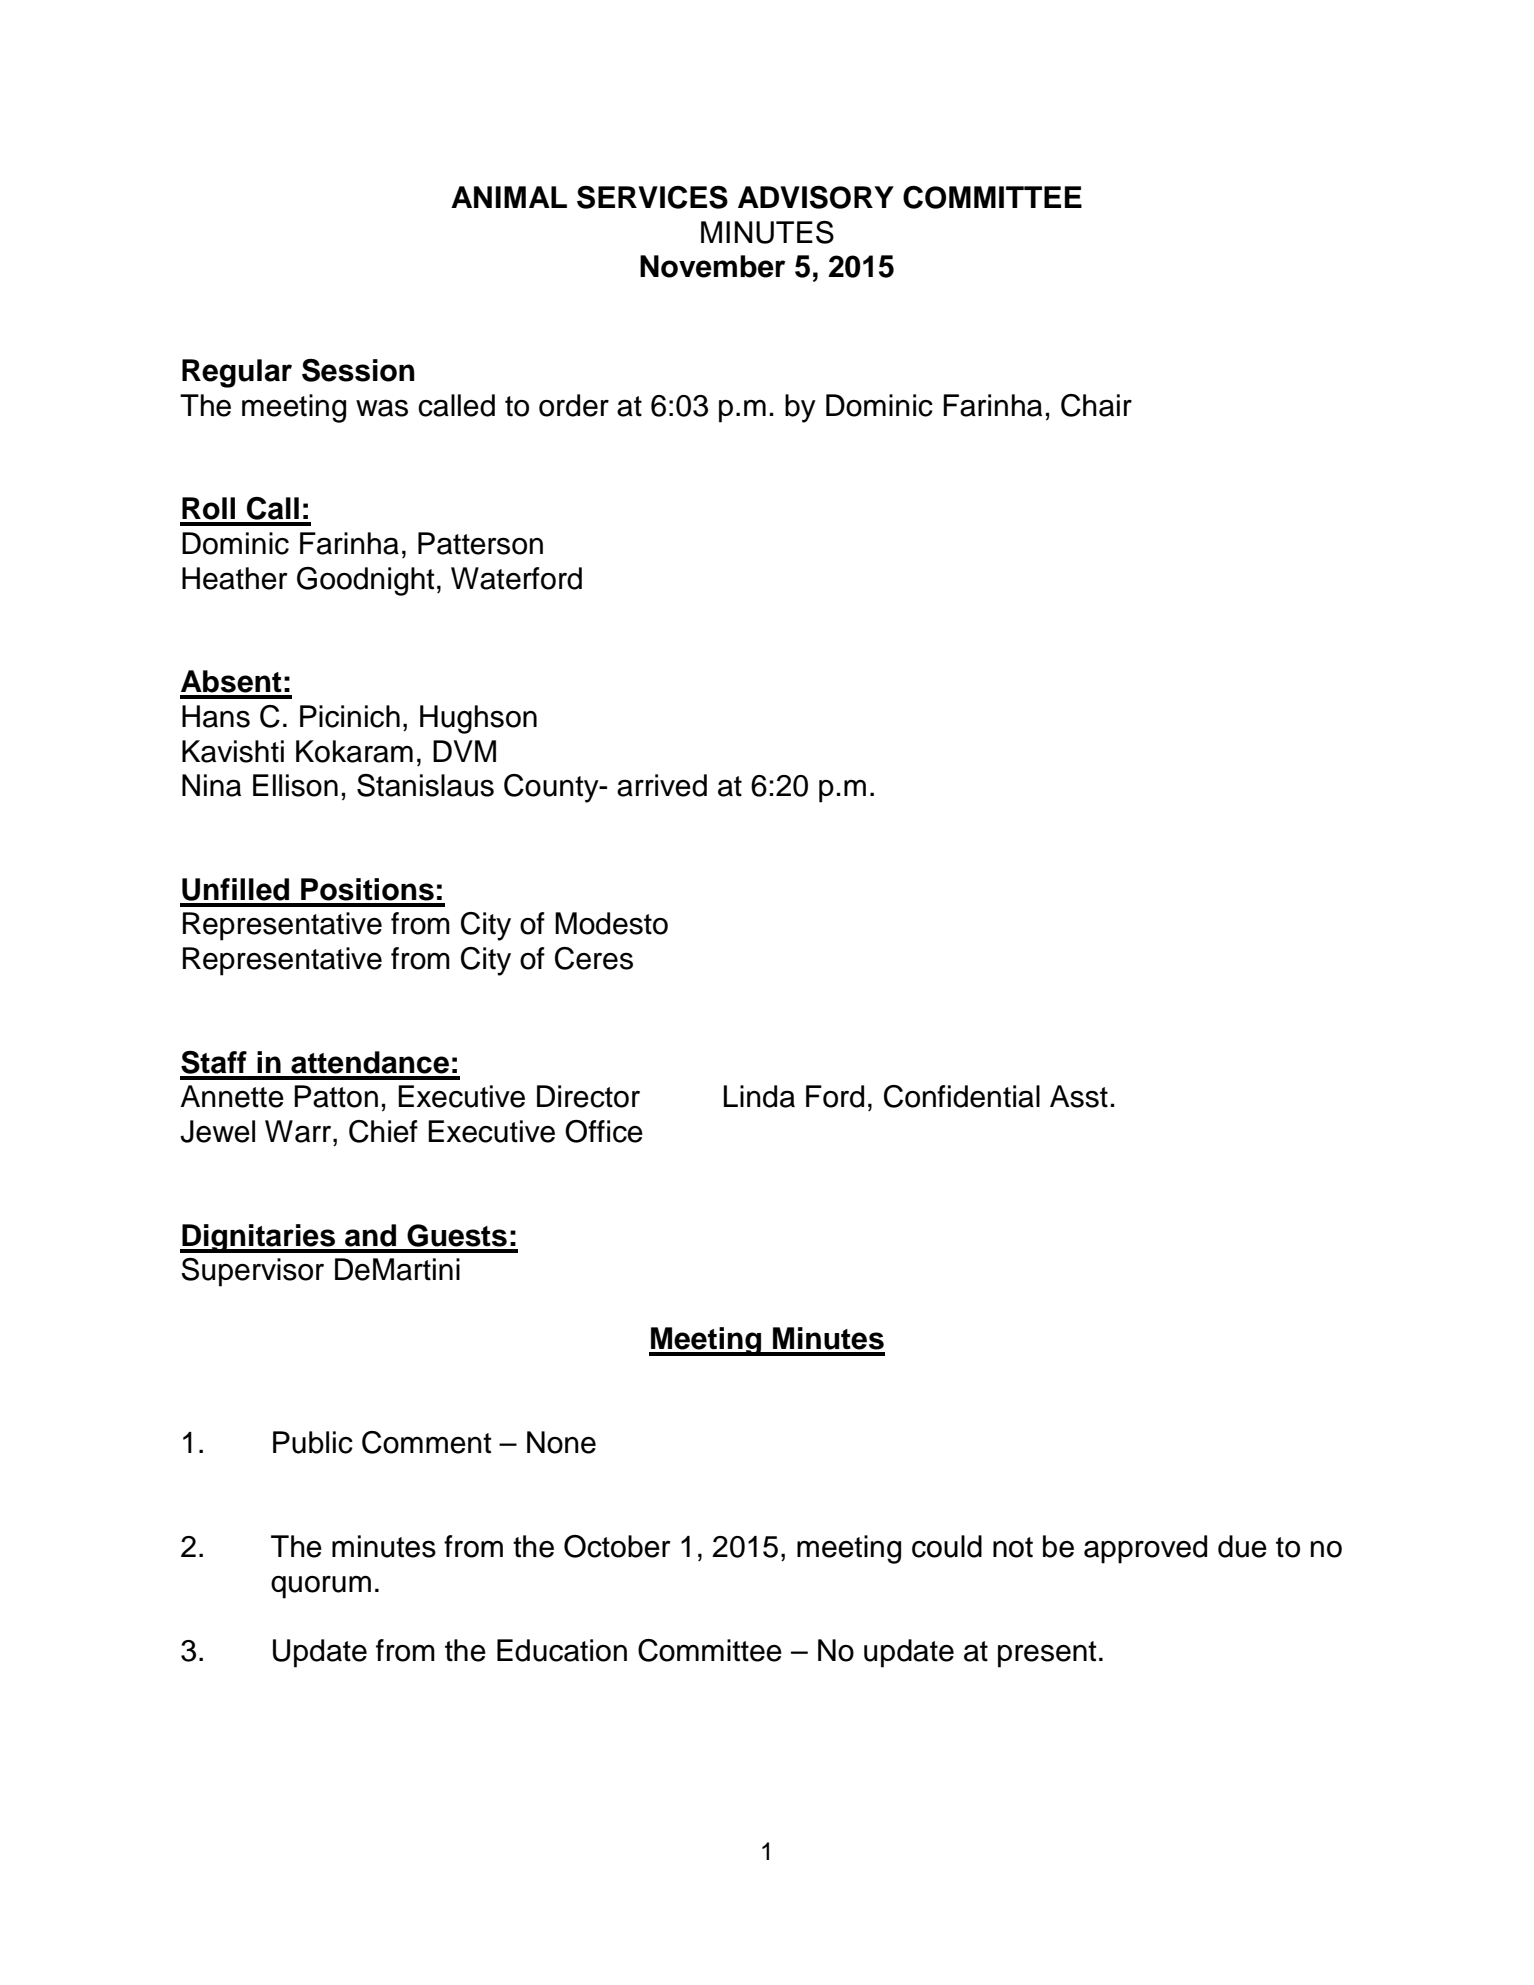 Image resolution: width=1534 pixels, height=1985 pixels. What do you see at coordinates (252, 1272) in the document?
I see `Supervisor` at bounding box center [252, 1272].
